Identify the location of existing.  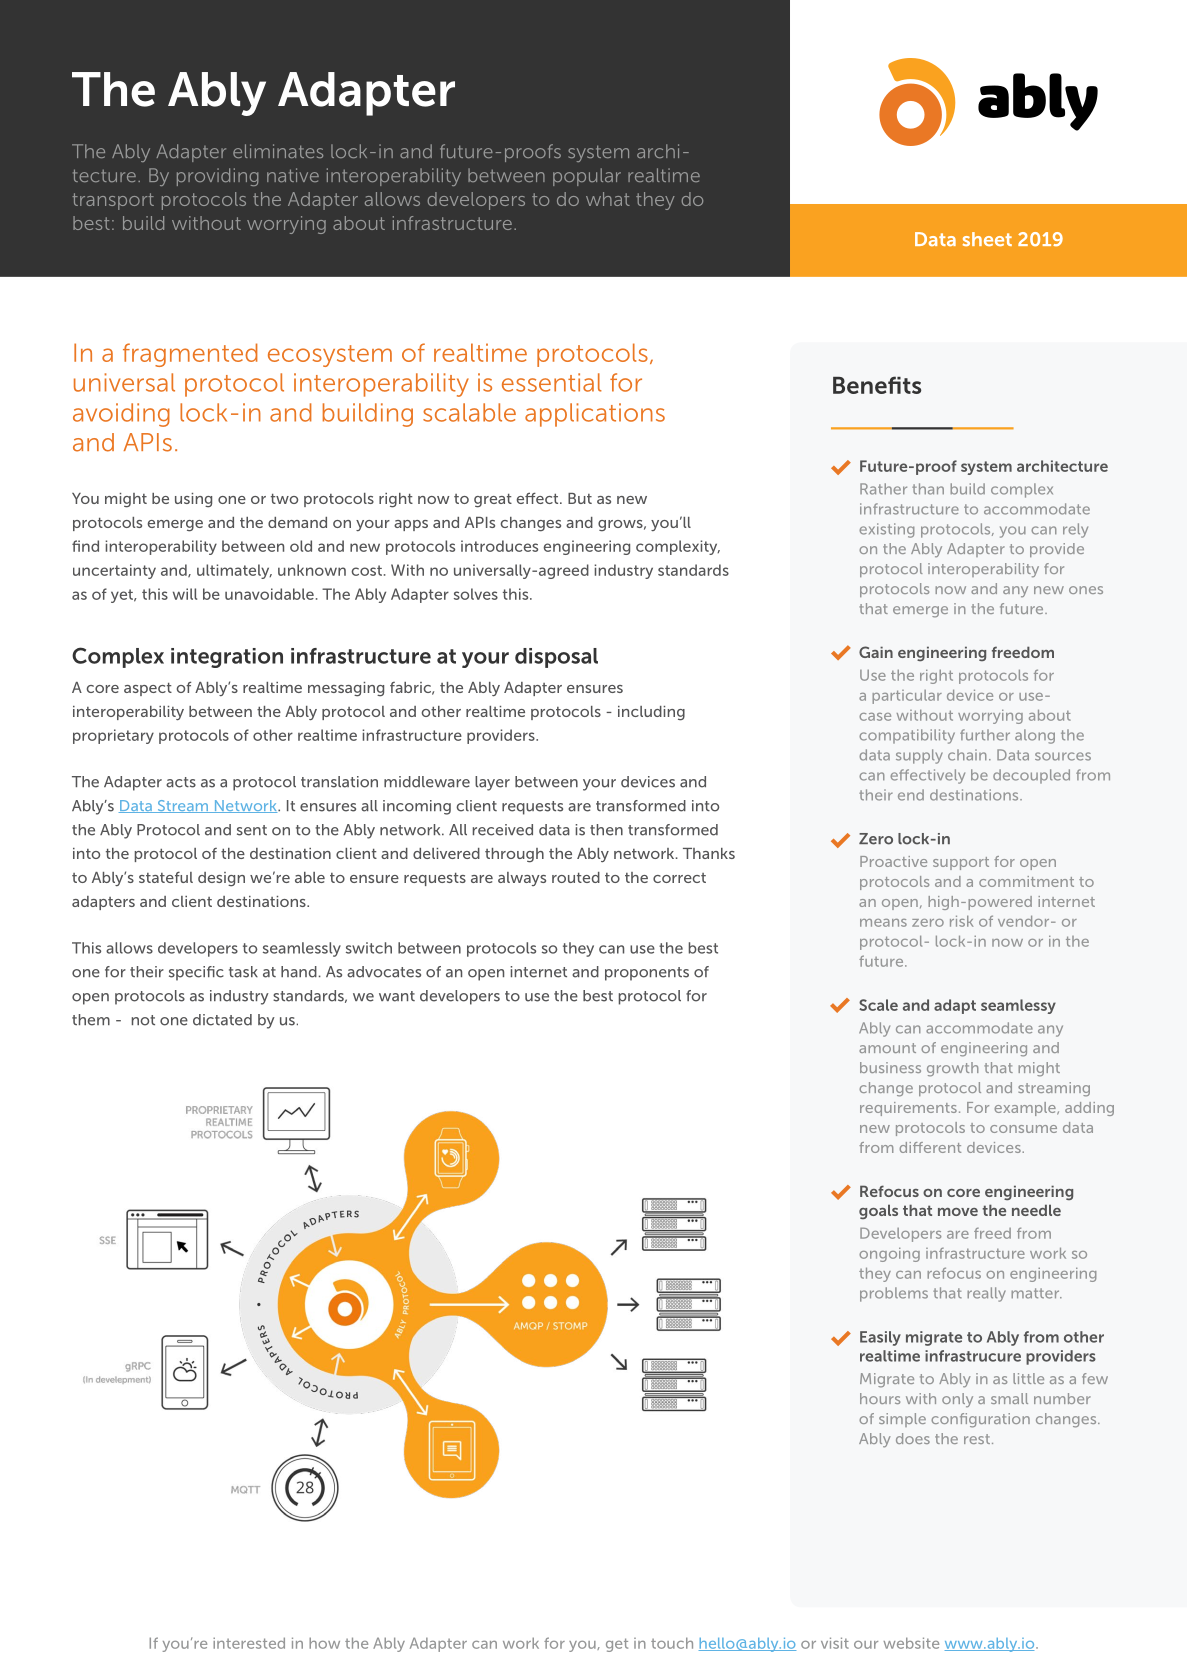
(886, 530).
